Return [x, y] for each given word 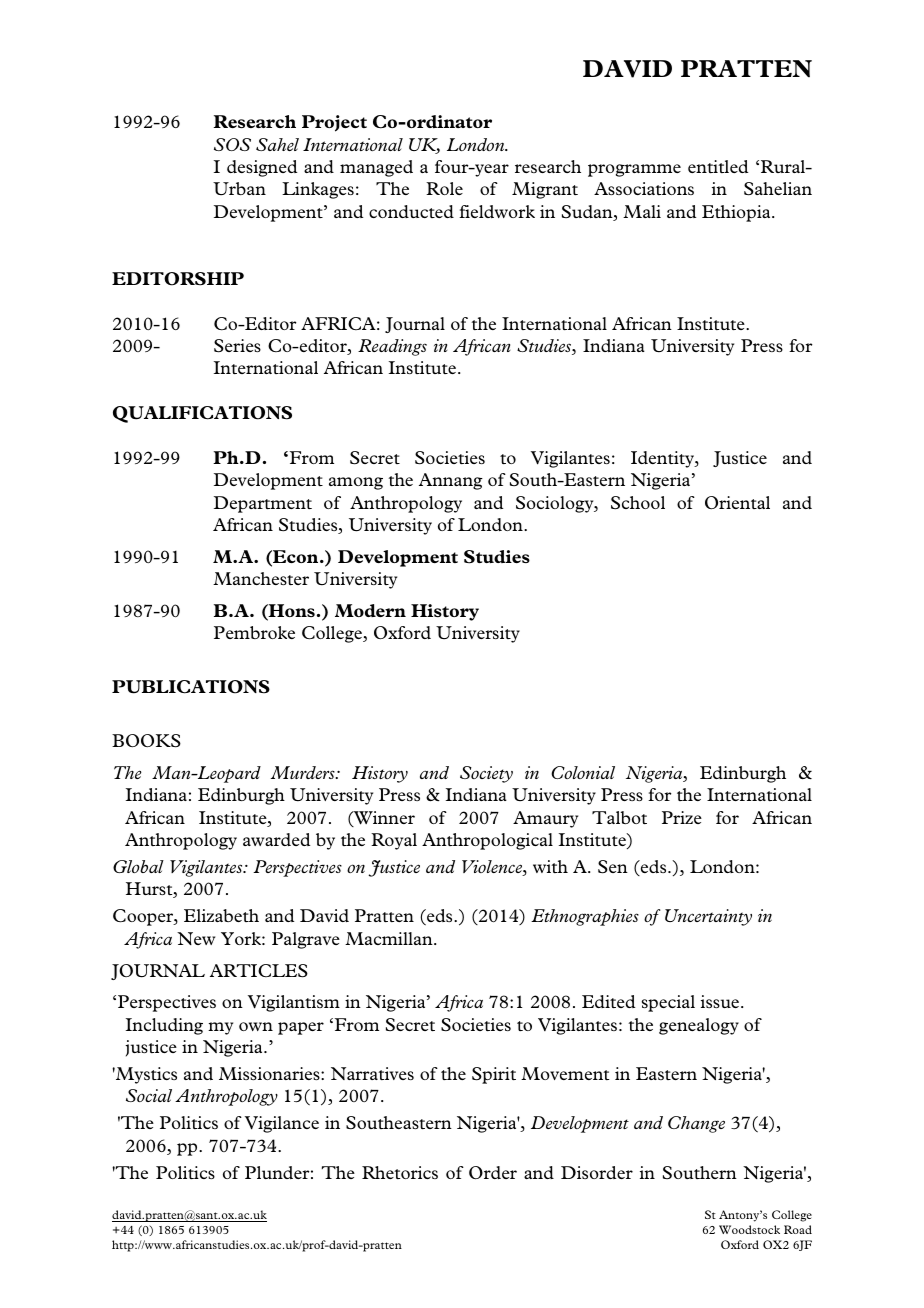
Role [444, 188]
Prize [682, 817]
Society [486, 774]
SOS [232, 144]
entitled [718, 166]
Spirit [494, 1075]
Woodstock [749, 1229]
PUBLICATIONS [191, 687]
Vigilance [282, 1124]
